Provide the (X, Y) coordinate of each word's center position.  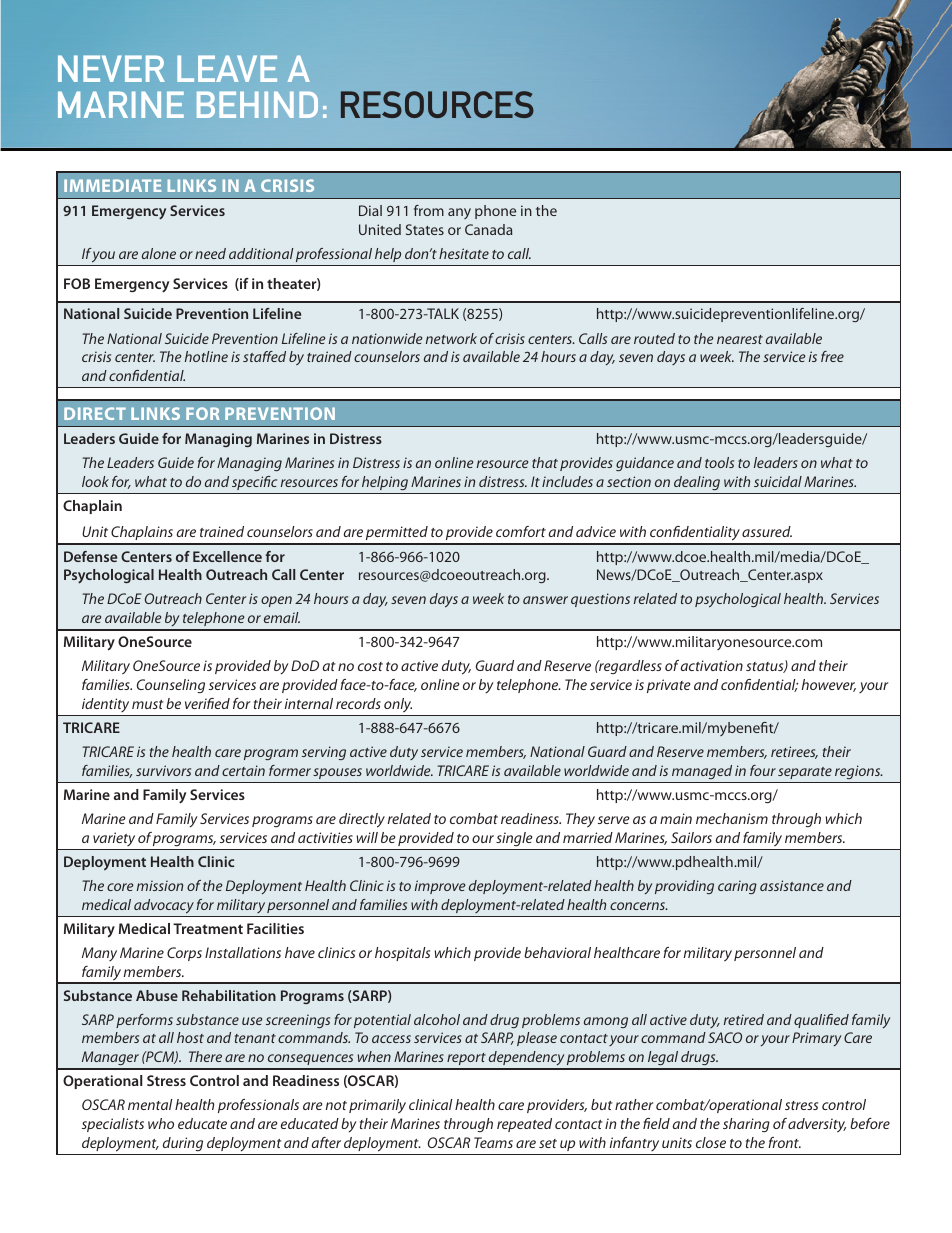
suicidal (778, 481)
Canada (489, 229)
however (829, 685)
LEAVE (227, 68)
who (161, 1123)
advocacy (164, 906)
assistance (792, 885)
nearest (740, 339)
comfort (521, 531)
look (95, 481)
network (451, 338)
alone (159, 253)
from (429, 210)
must (148, 704)
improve (440, 887)
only (398, 705)
